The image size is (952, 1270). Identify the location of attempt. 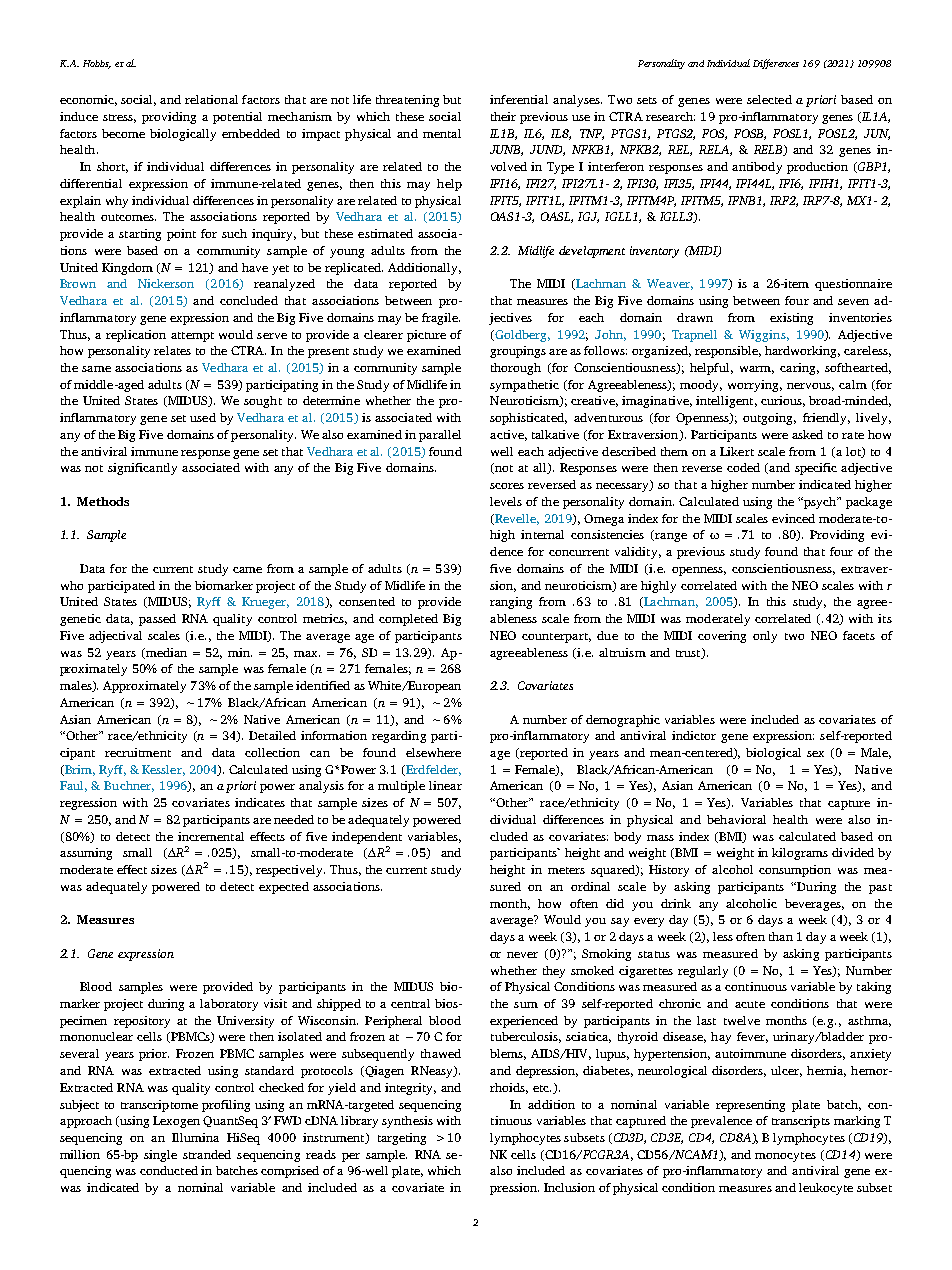
(192, 337).
